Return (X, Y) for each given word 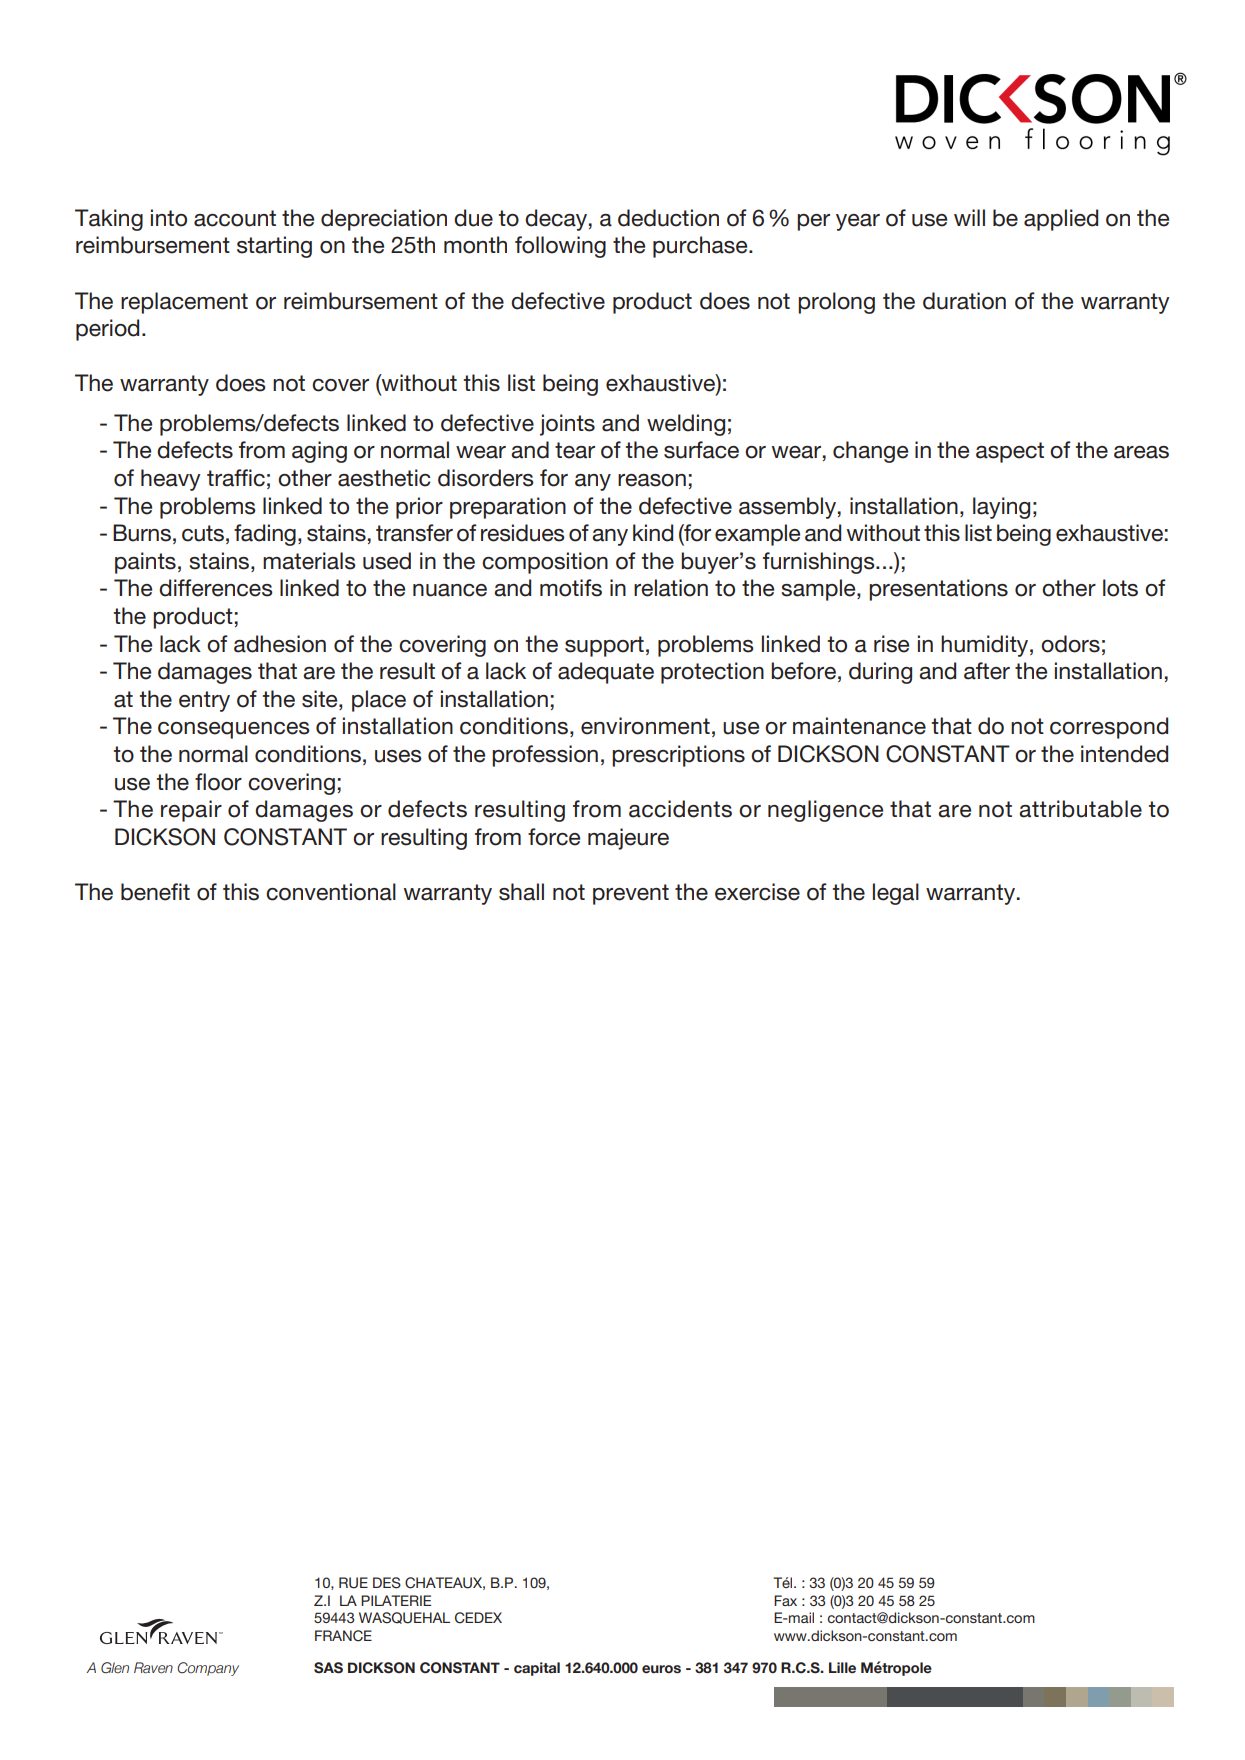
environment (645, 726)
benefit (155, 892)
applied (1061, 220)
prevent (631, 894)
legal (896, 894)
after (987, 671)
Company (208, 1669)
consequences (234, 730)
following (560, 247)
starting (274, 247)
